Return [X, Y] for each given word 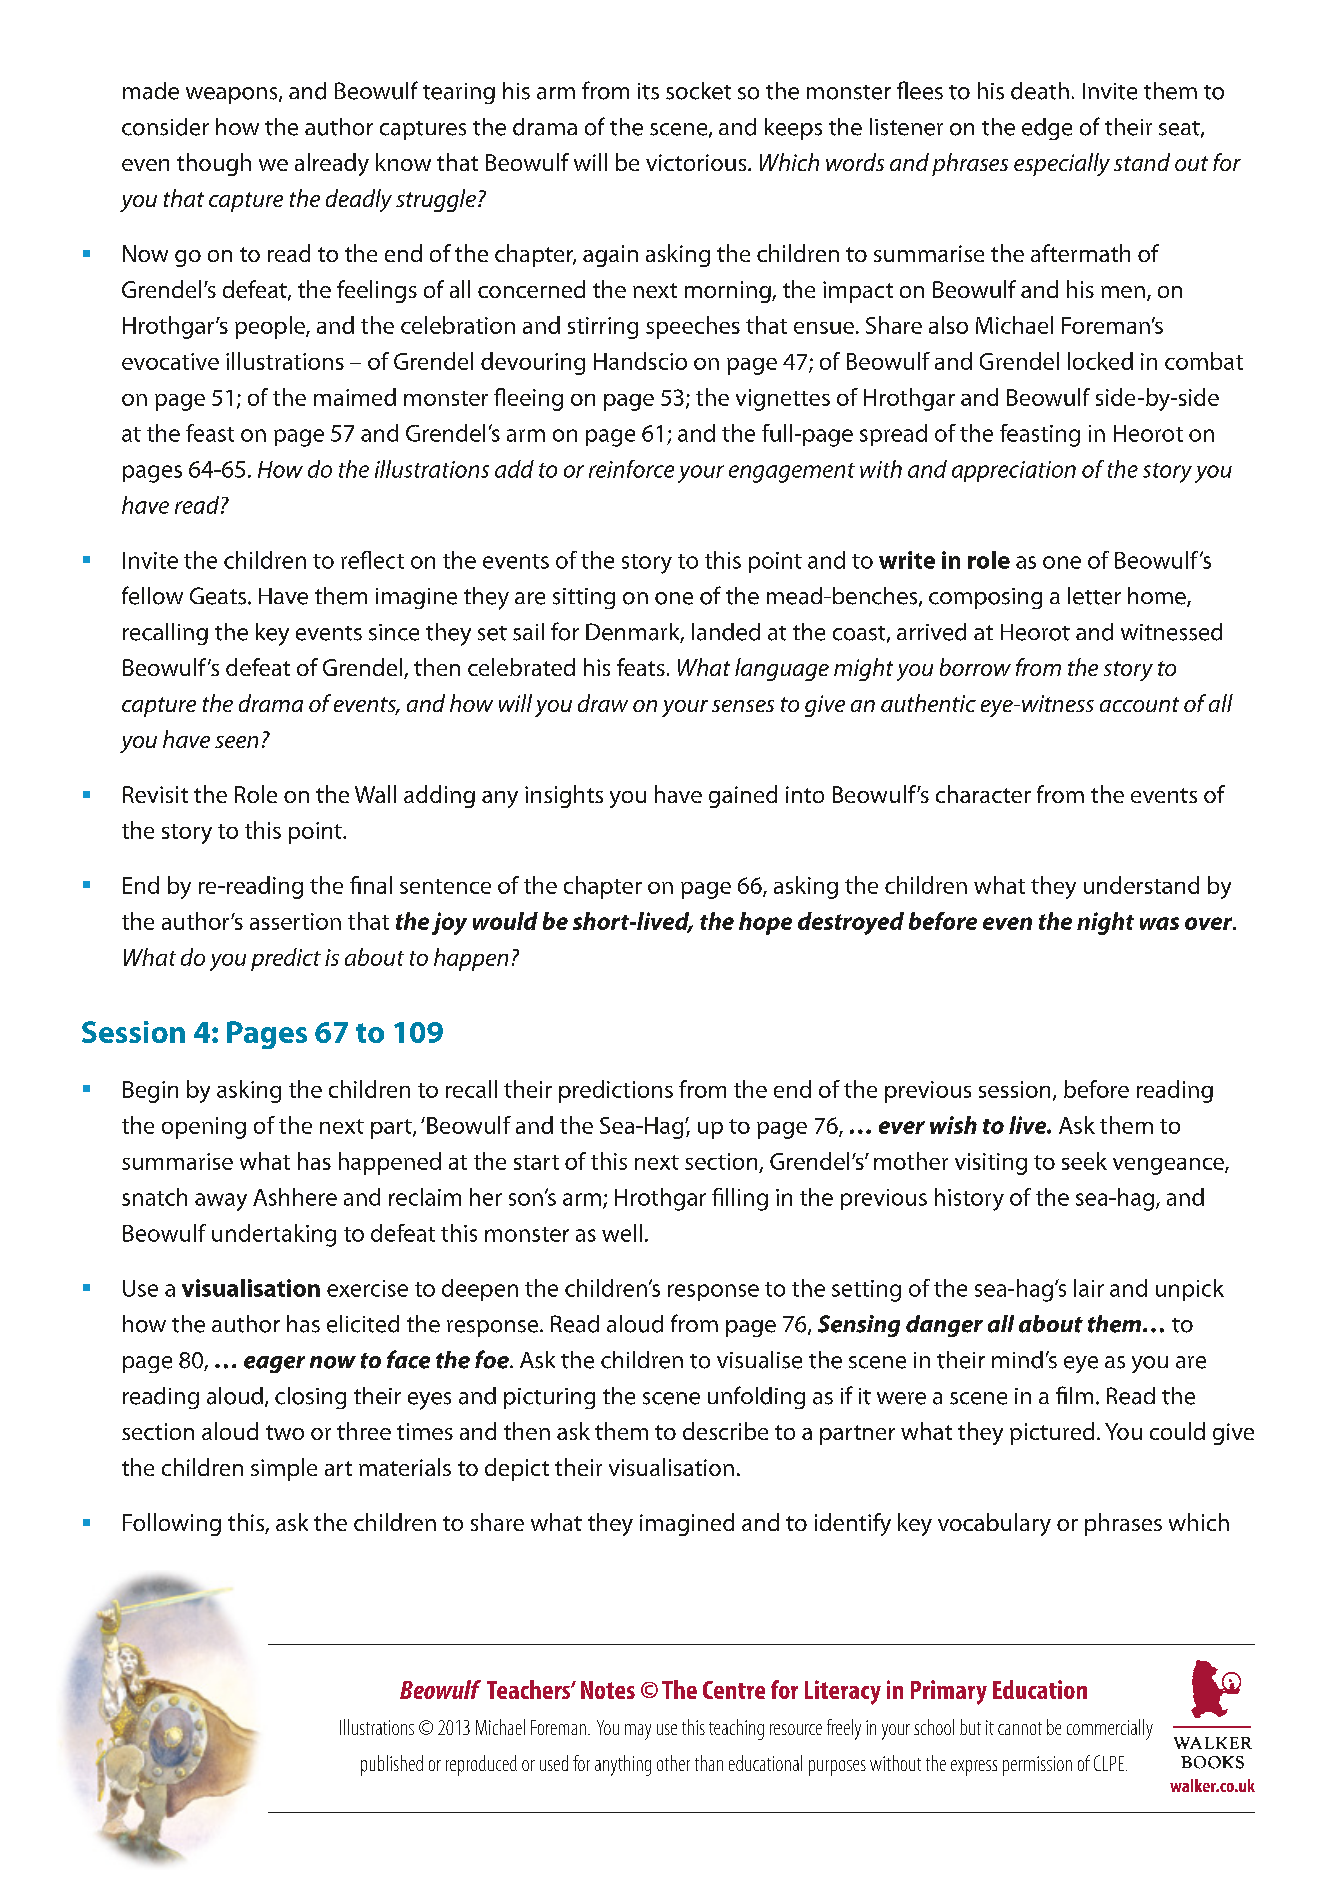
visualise [759, 1360]
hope [765, 923]
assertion [295, 921]
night [1105, 923]
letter [1094, 596]
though [214, 164]
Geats [219, 596]
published [392, 1765]
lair [1089, 1288]
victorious [697, 162]
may [638, 1732]
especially [1062, 164]
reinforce [631, 469]
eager [274, 1364]
